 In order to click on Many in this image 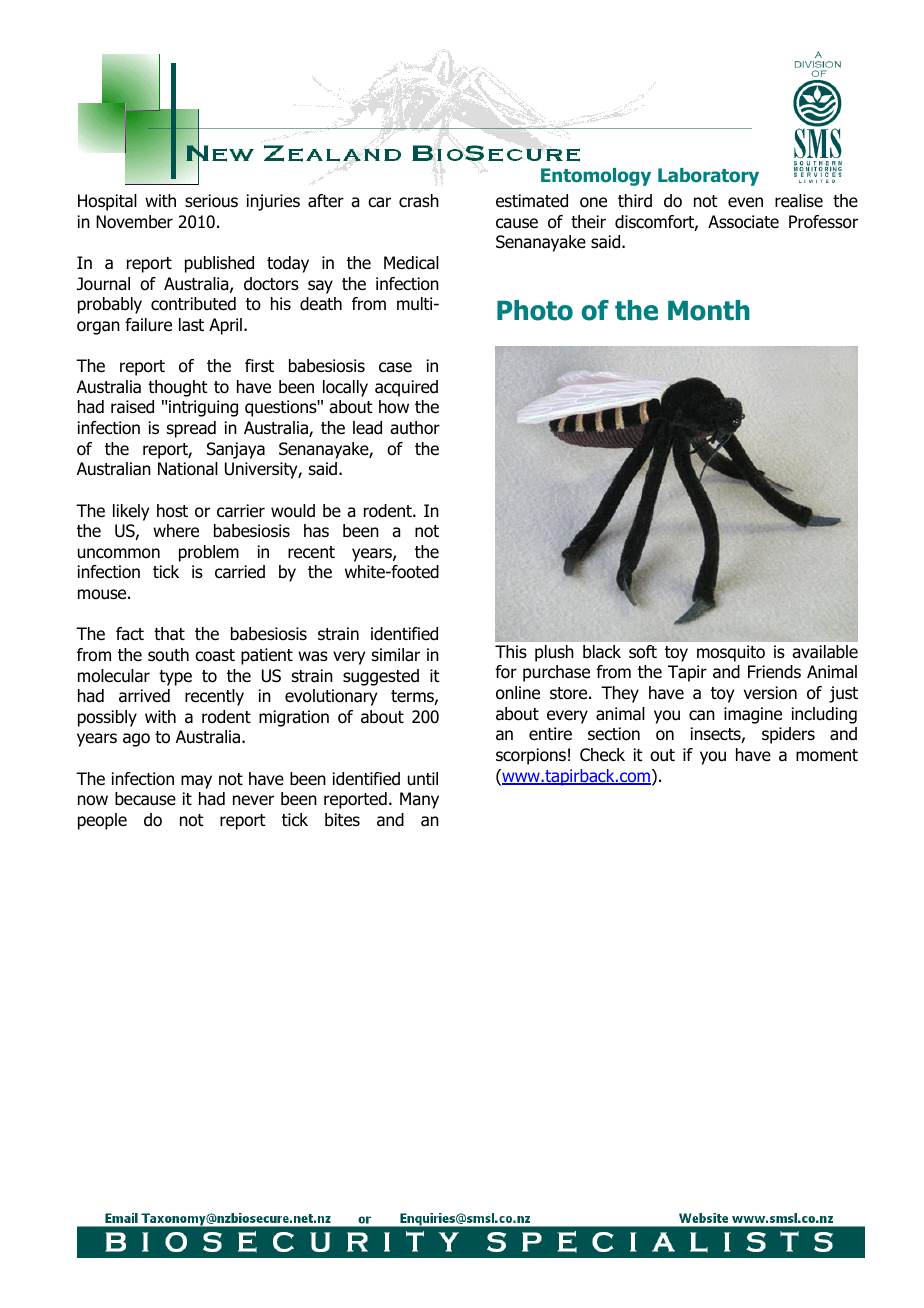, I will do `click(419, 800)`.
